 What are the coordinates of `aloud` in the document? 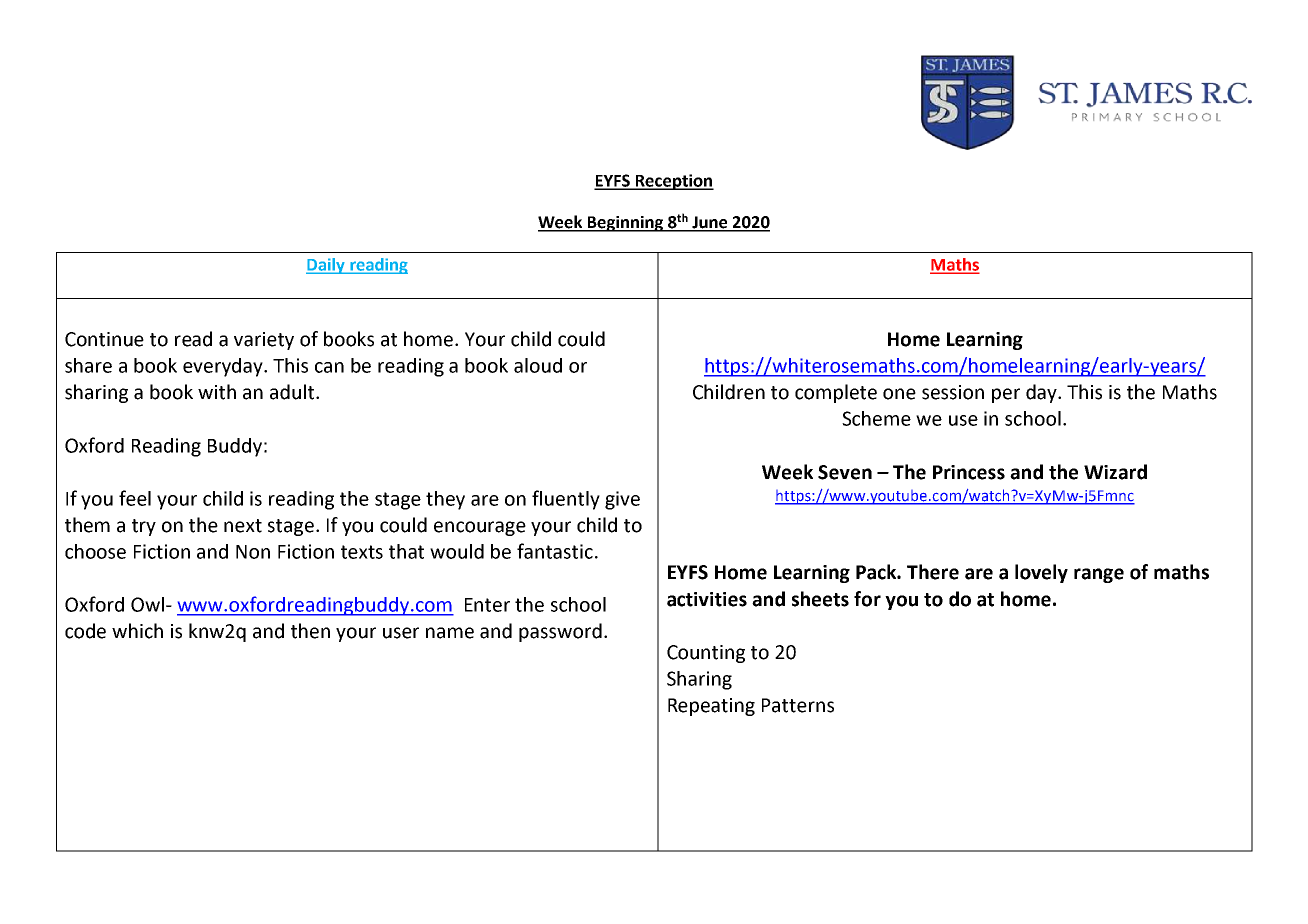 It's located at (538, 365).
